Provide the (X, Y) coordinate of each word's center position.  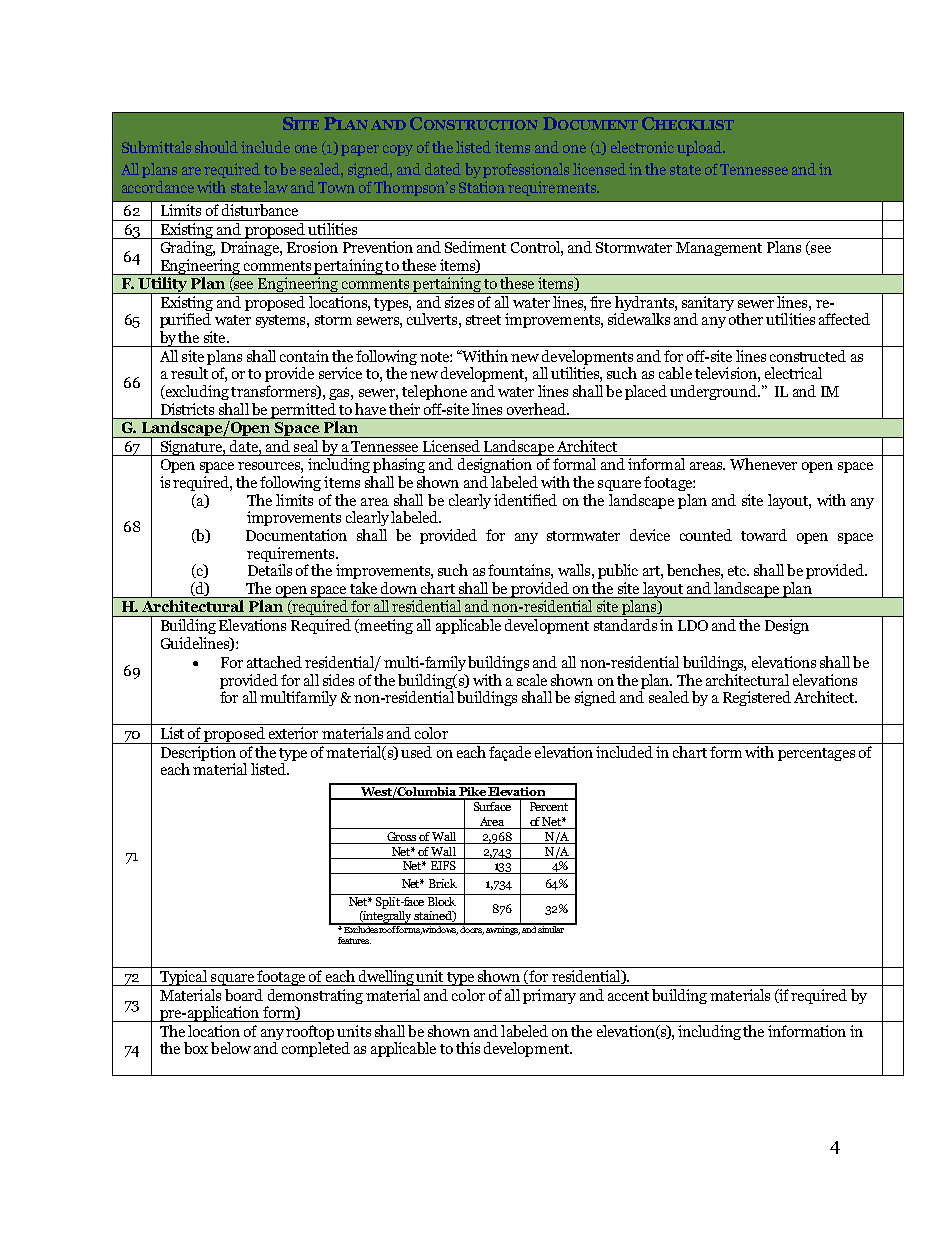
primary (549, 996)
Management (719, 249)
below (231, 1048)
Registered (757, 698)
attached (274, 662)
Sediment (475, 247)
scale (532, 680)
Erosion (312, 247)
